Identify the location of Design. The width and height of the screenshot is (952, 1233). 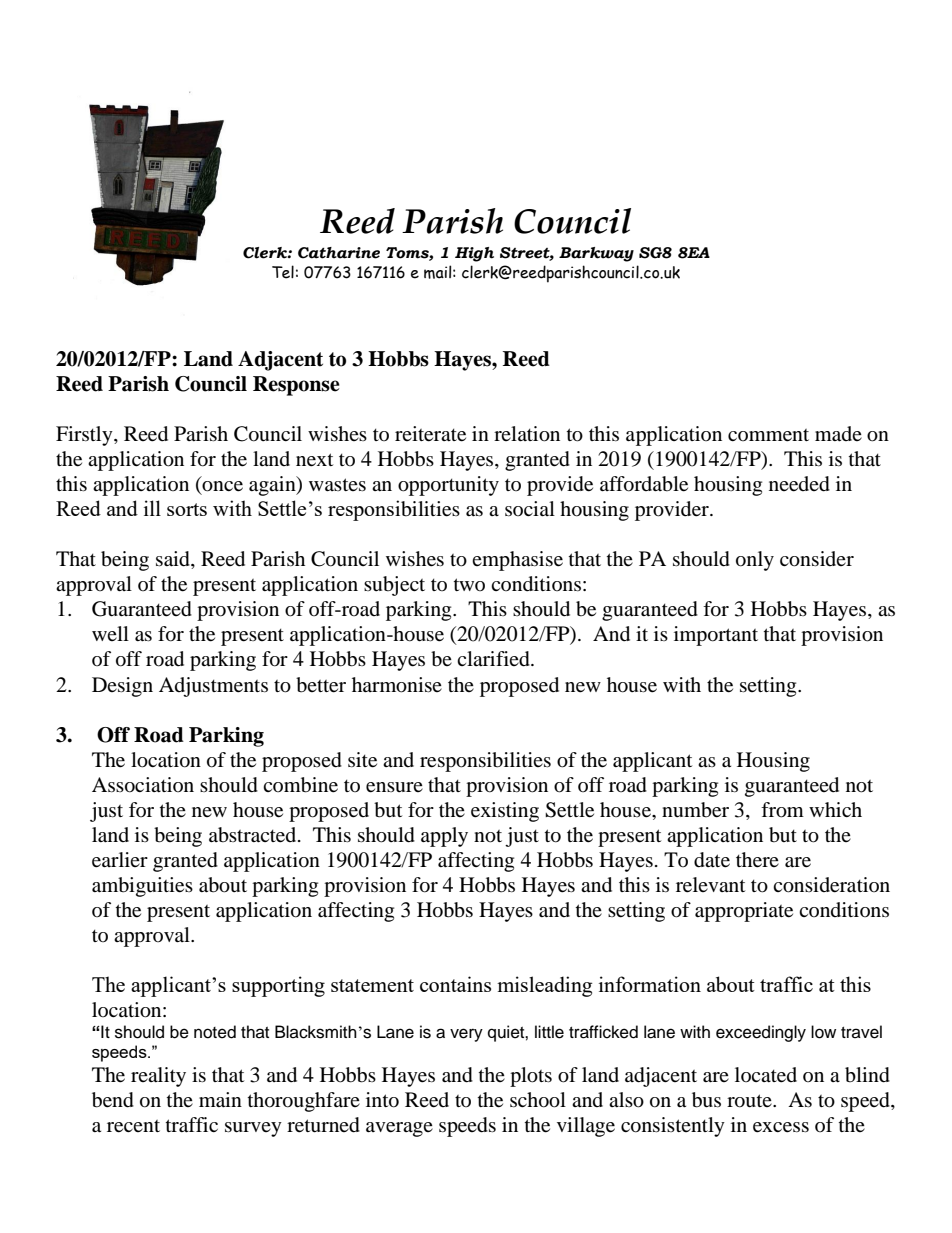
(122, 687).
